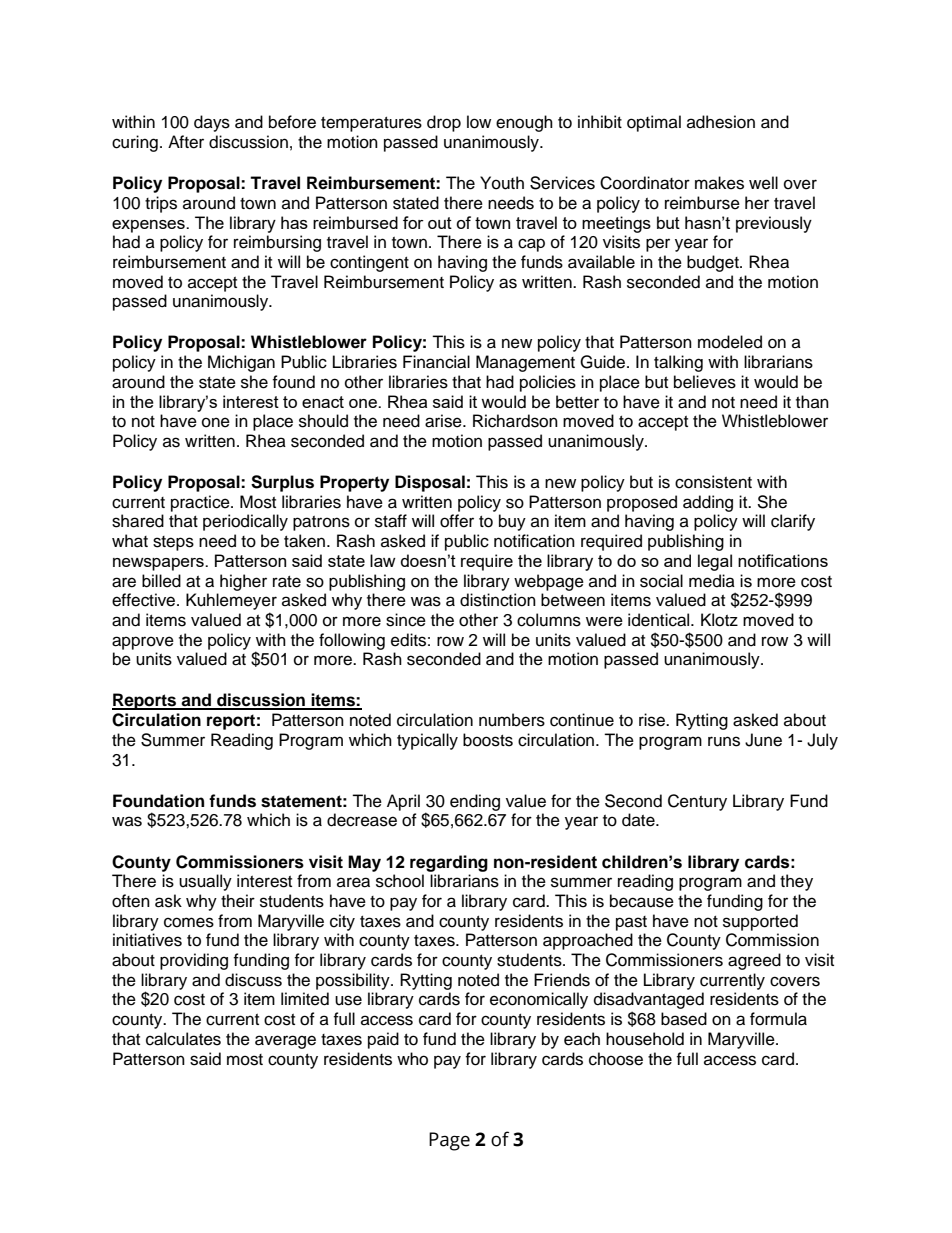 This screenshot has height=1233, width=952. I want to click on adhesion, so click(721, 122).
